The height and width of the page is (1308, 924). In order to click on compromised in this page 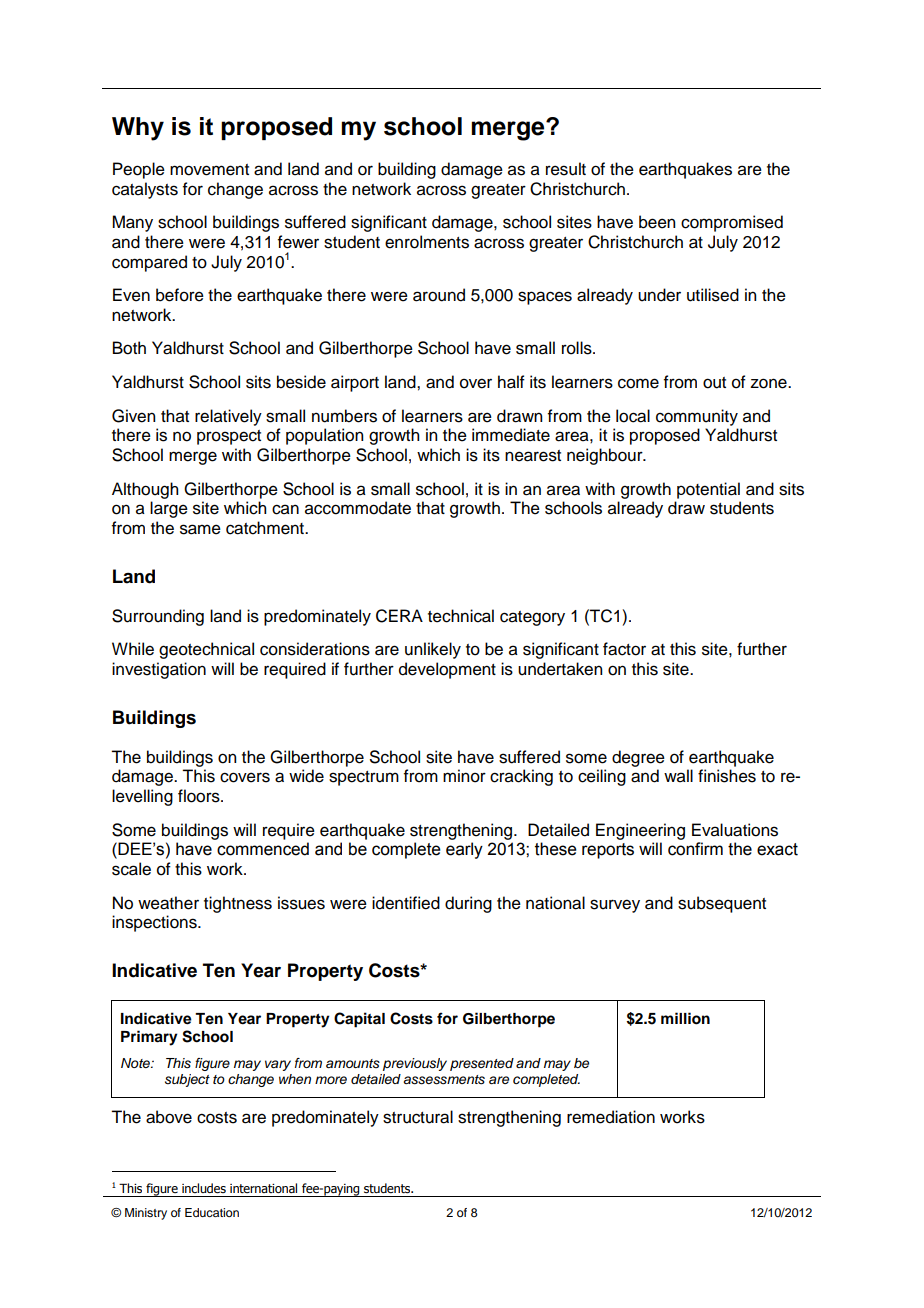, I will do `click(732, 223)`.
